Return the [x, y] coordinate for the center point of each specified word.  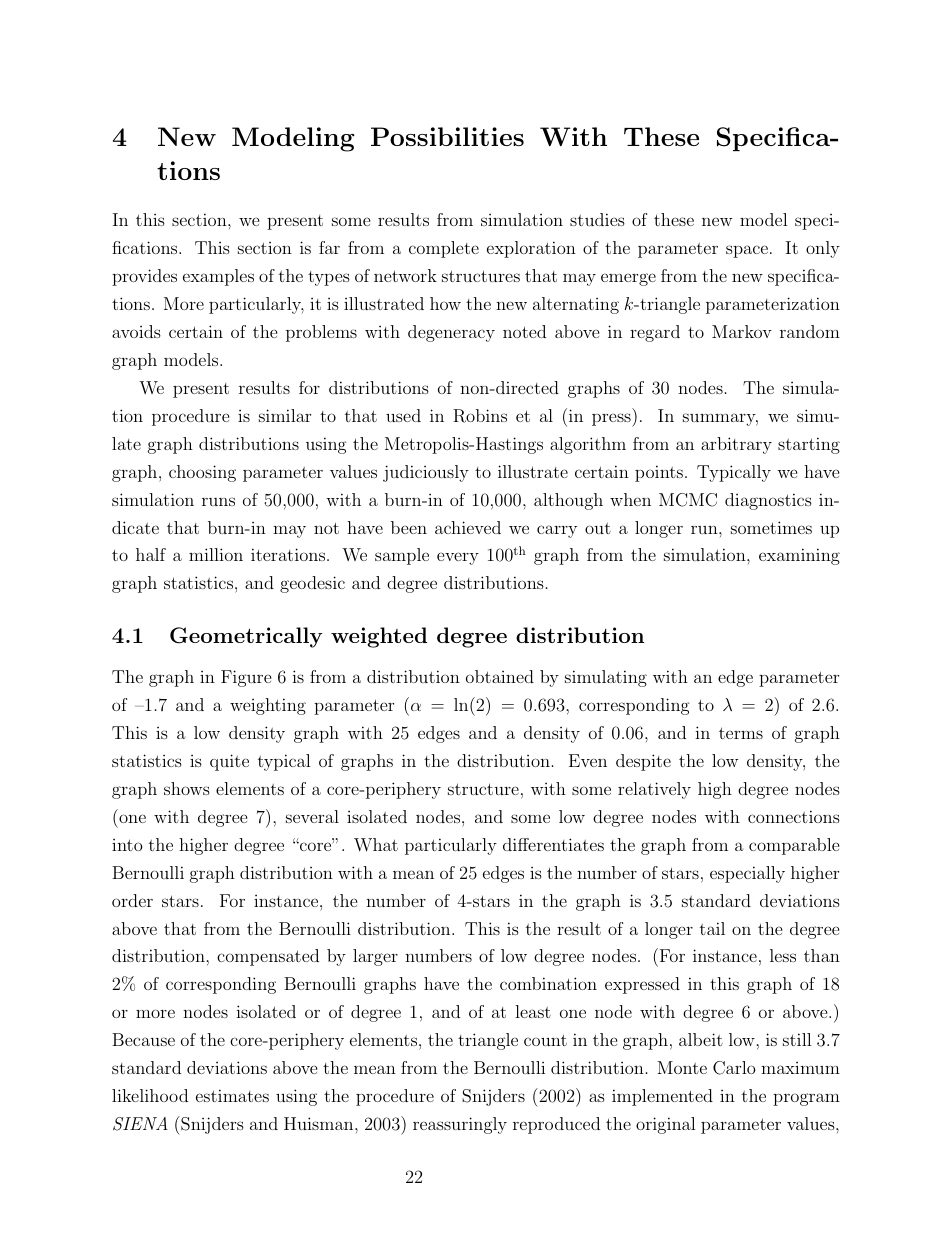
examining [799, 556]
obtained [500, 676]
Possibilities [447, 136]
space [747, 251]
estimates [232, 1095]
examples [218, 277]
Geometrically [246, 637]
